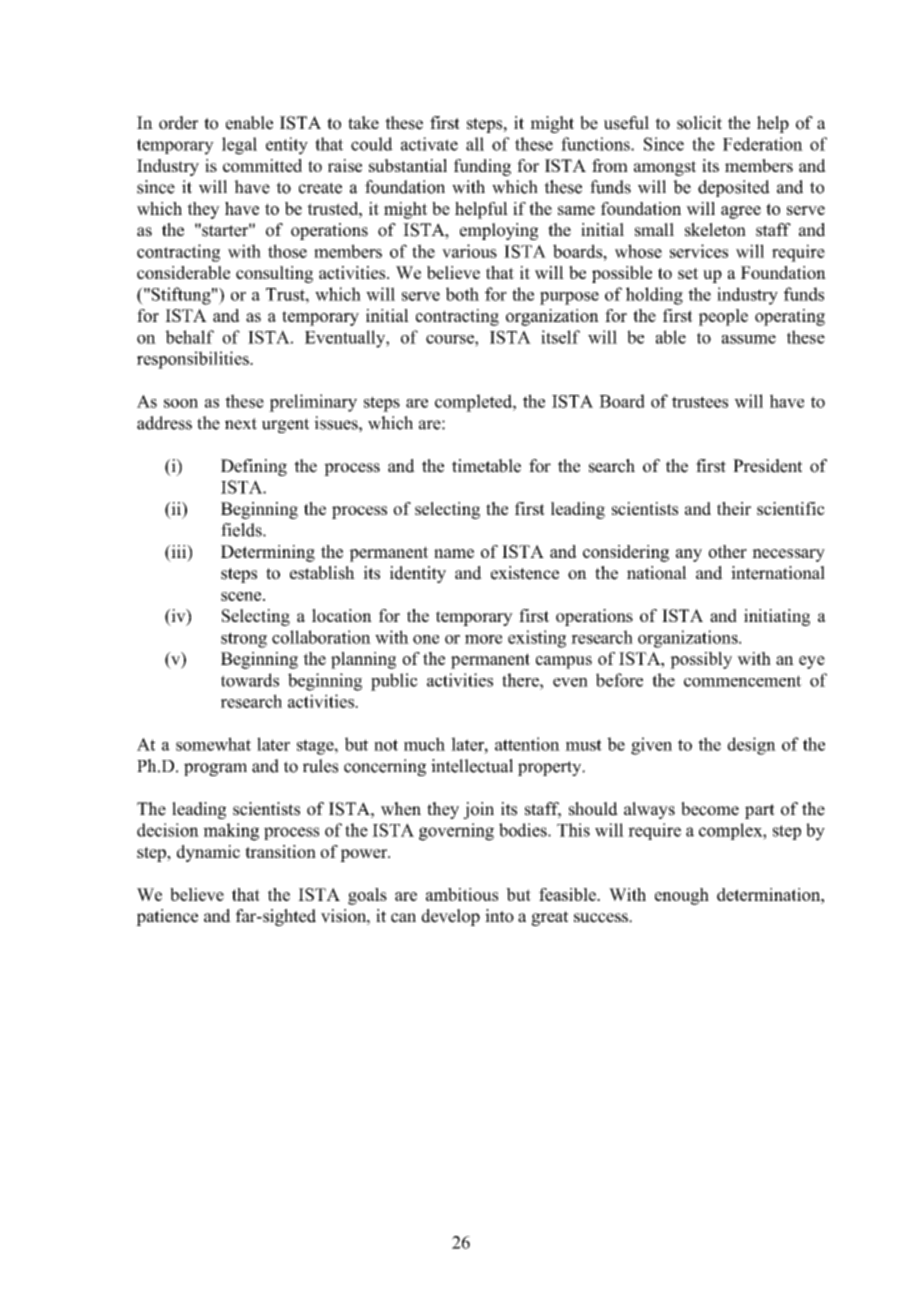  What do you see at coordinates (743, 681) in the document?
I see `commencement` at bounding box center [743, 681].
